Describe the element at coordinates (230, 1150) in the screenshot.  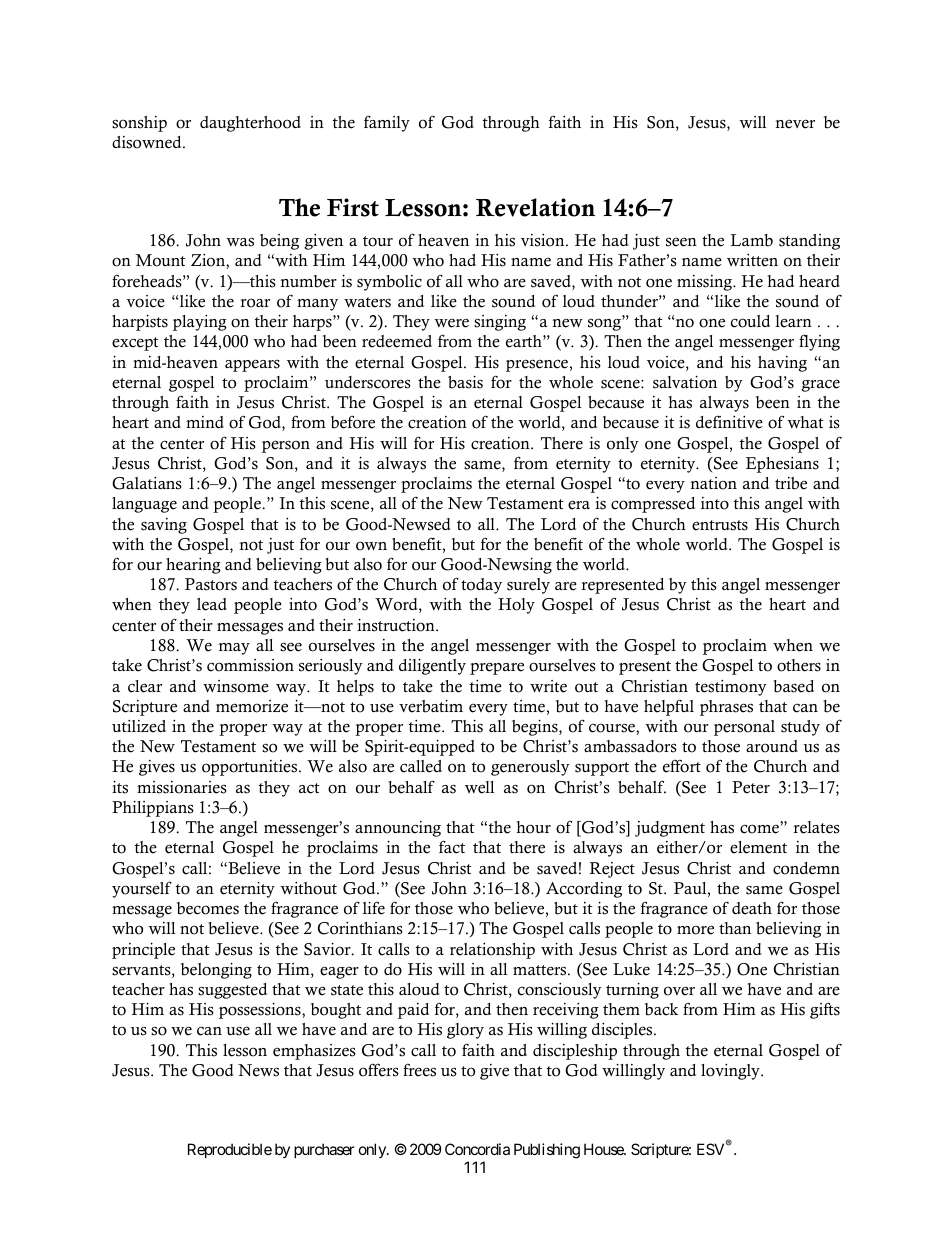
I see `Reproducible` at that location.
